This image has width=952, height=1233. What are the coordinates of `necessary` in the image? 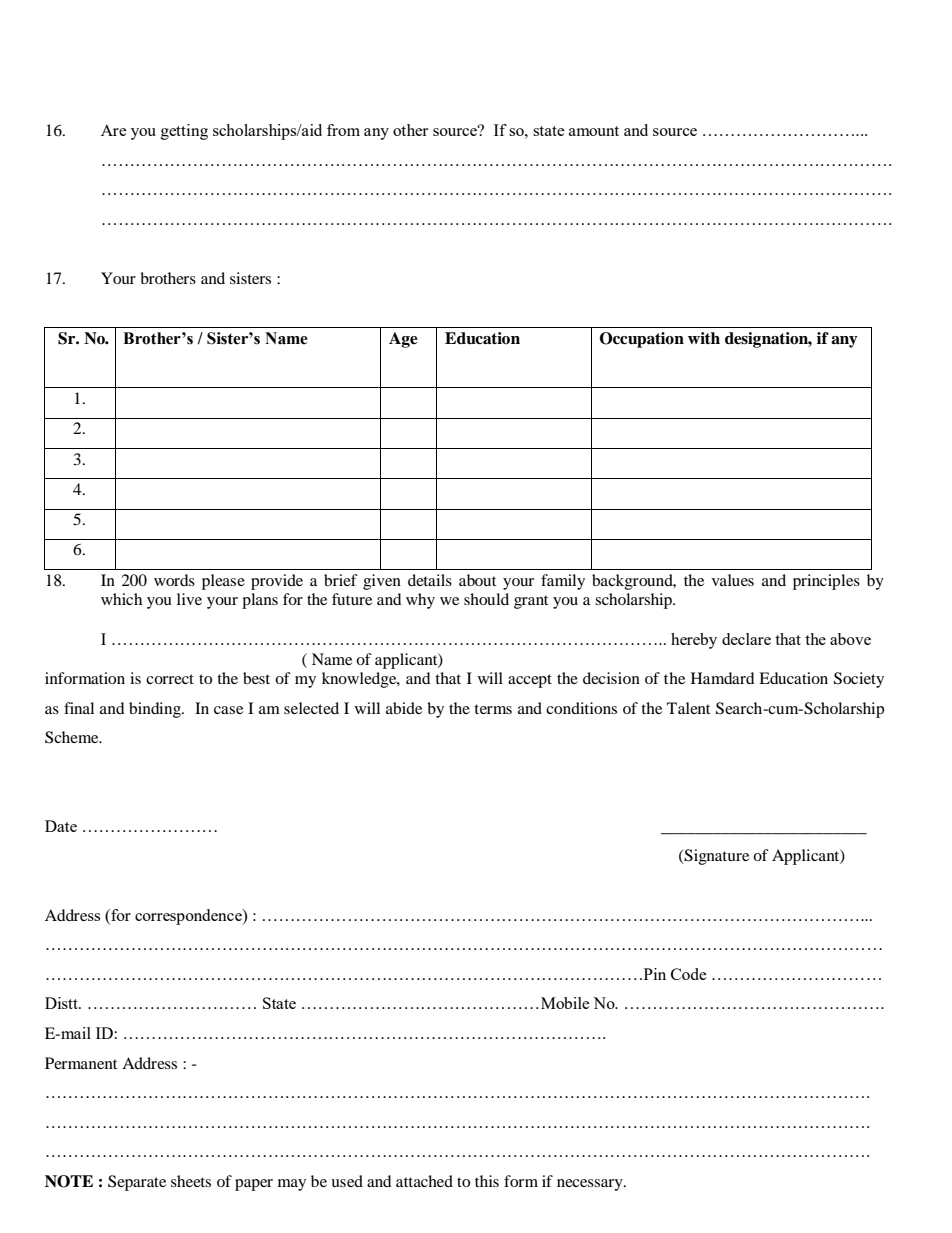 It's located at (591, 1185).
